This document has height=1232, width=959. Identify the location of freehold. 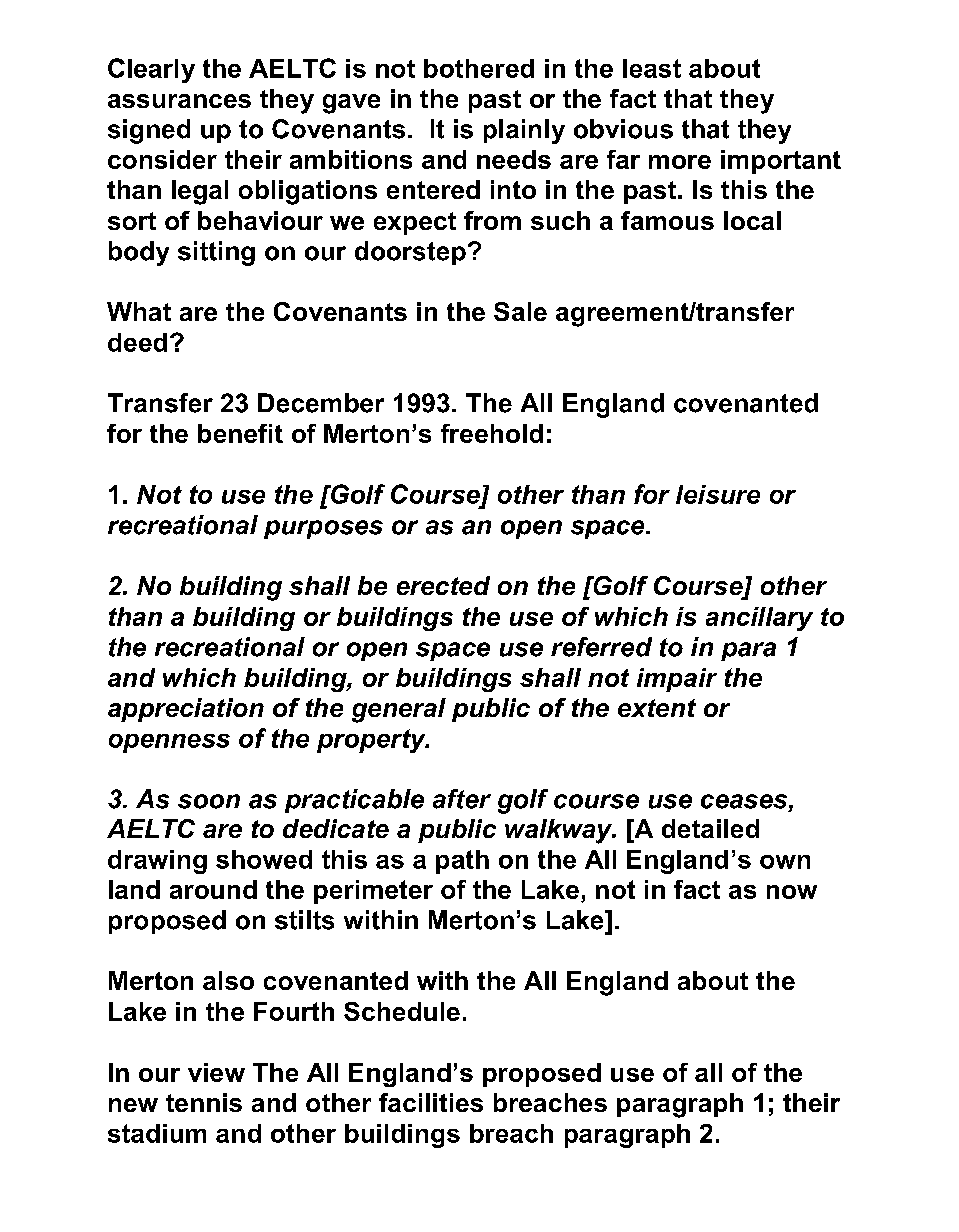
(492, 433).
